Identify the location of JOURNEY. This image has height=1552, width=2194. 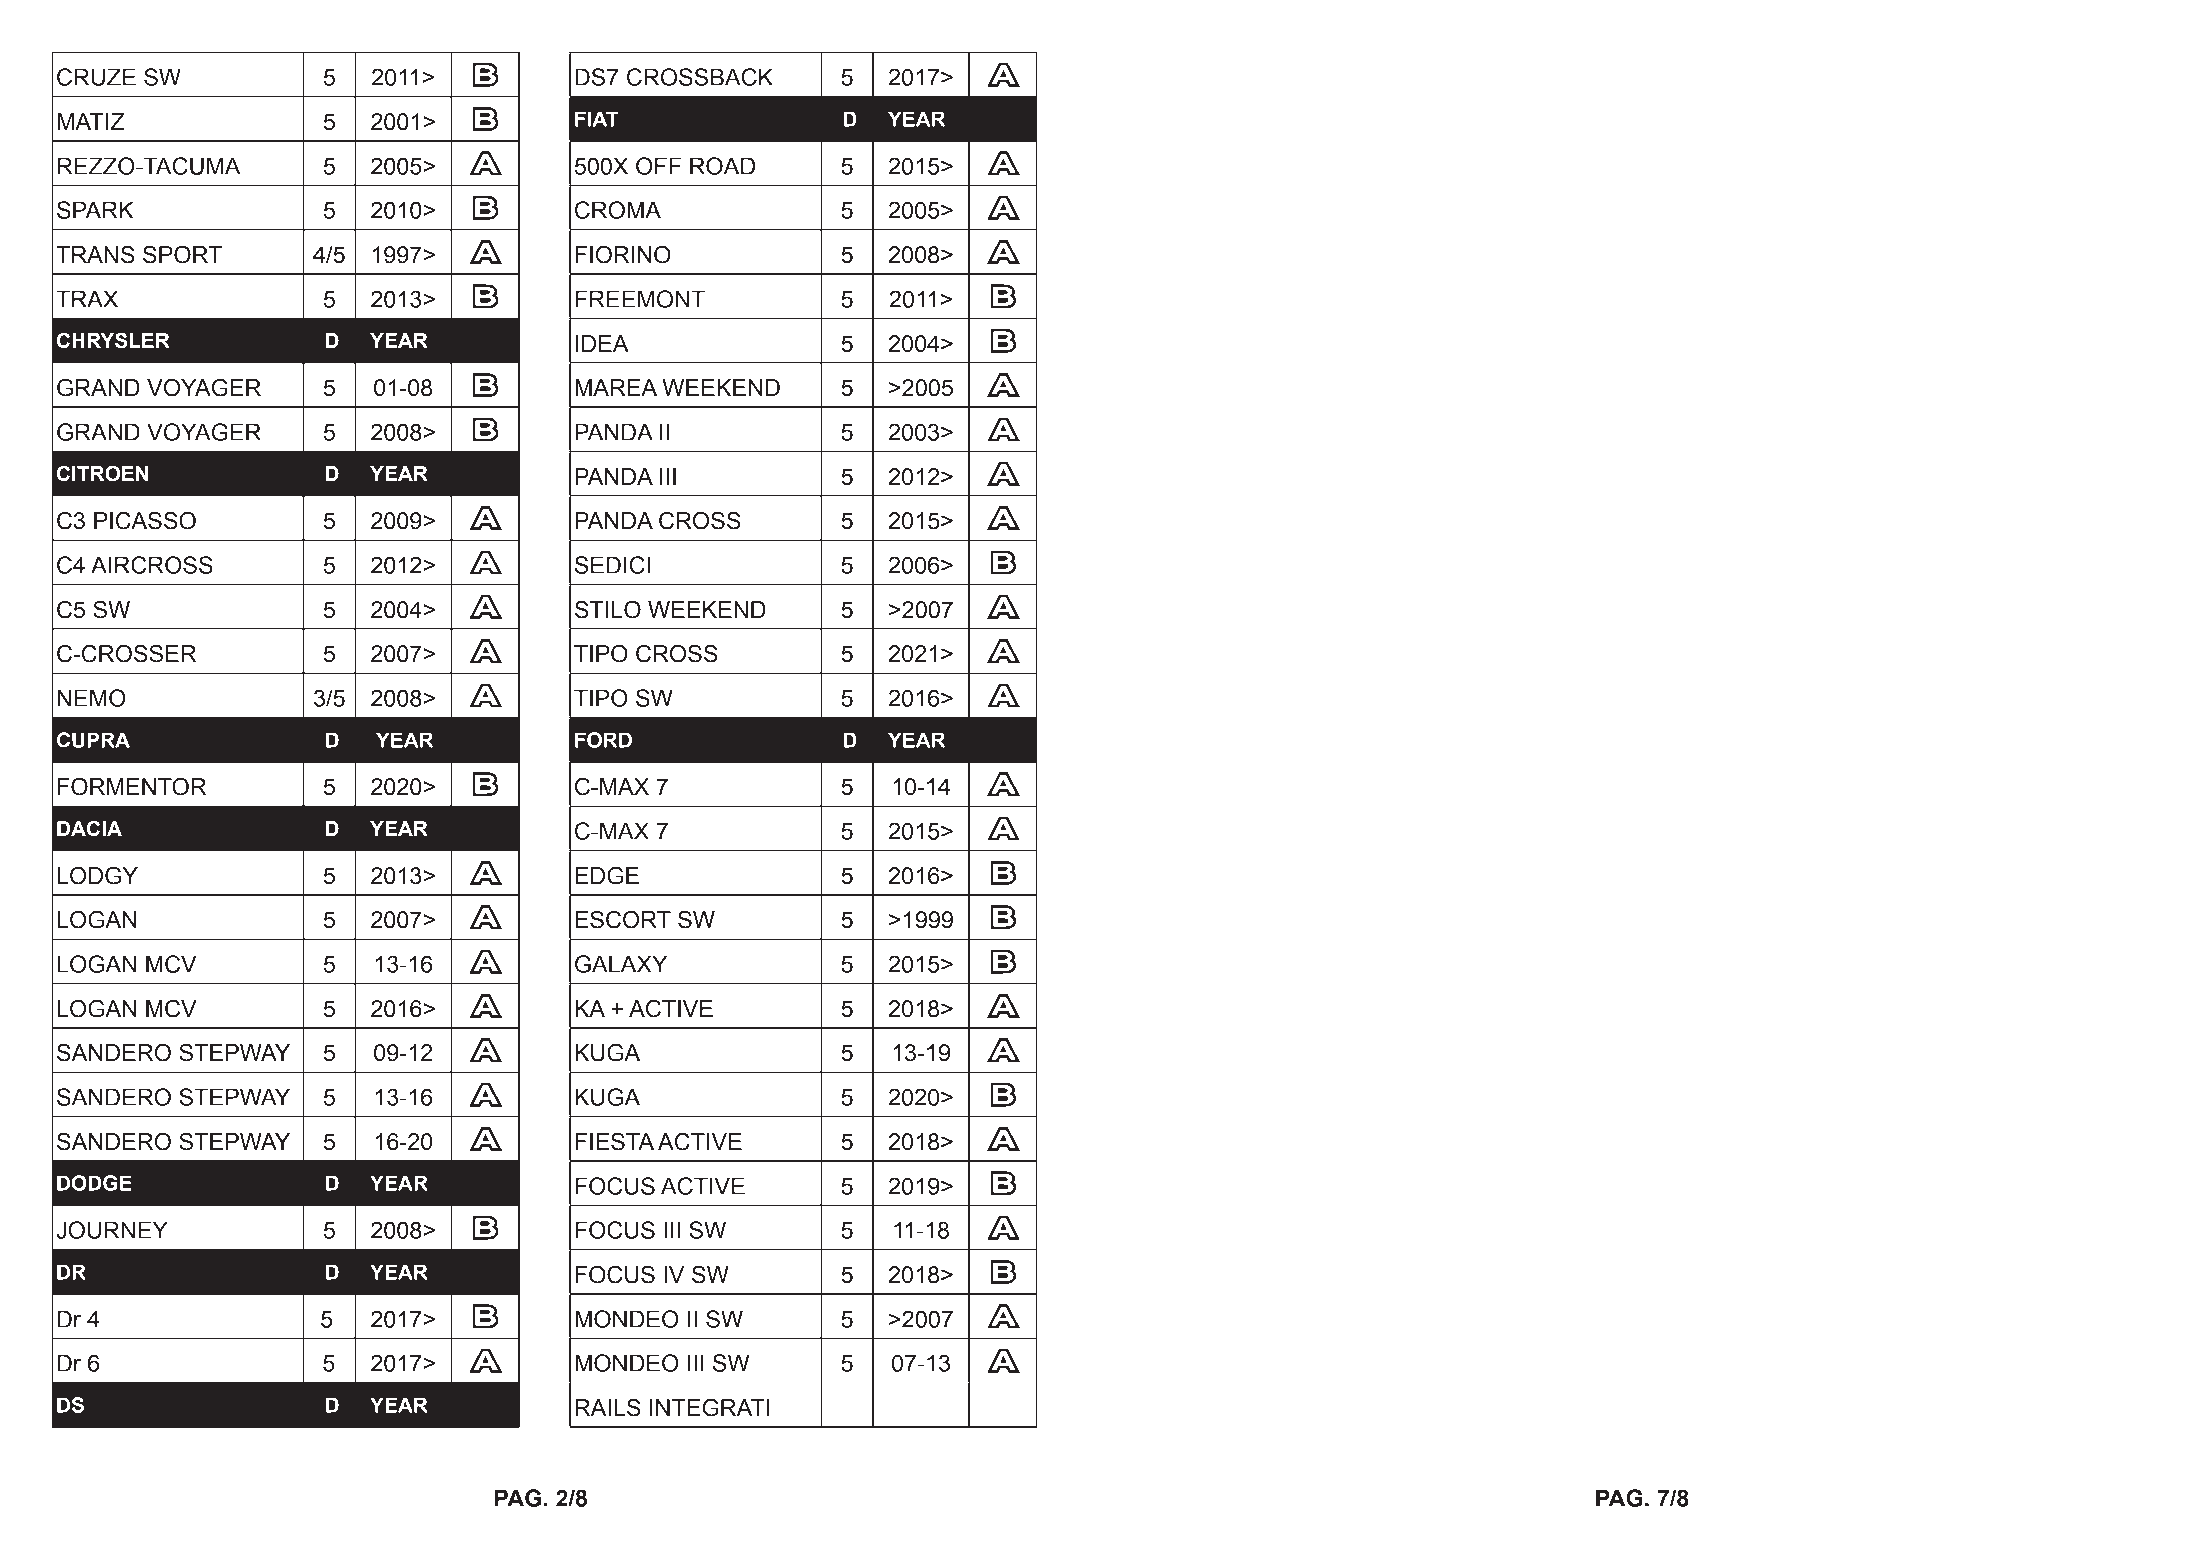
(112, 1230).
